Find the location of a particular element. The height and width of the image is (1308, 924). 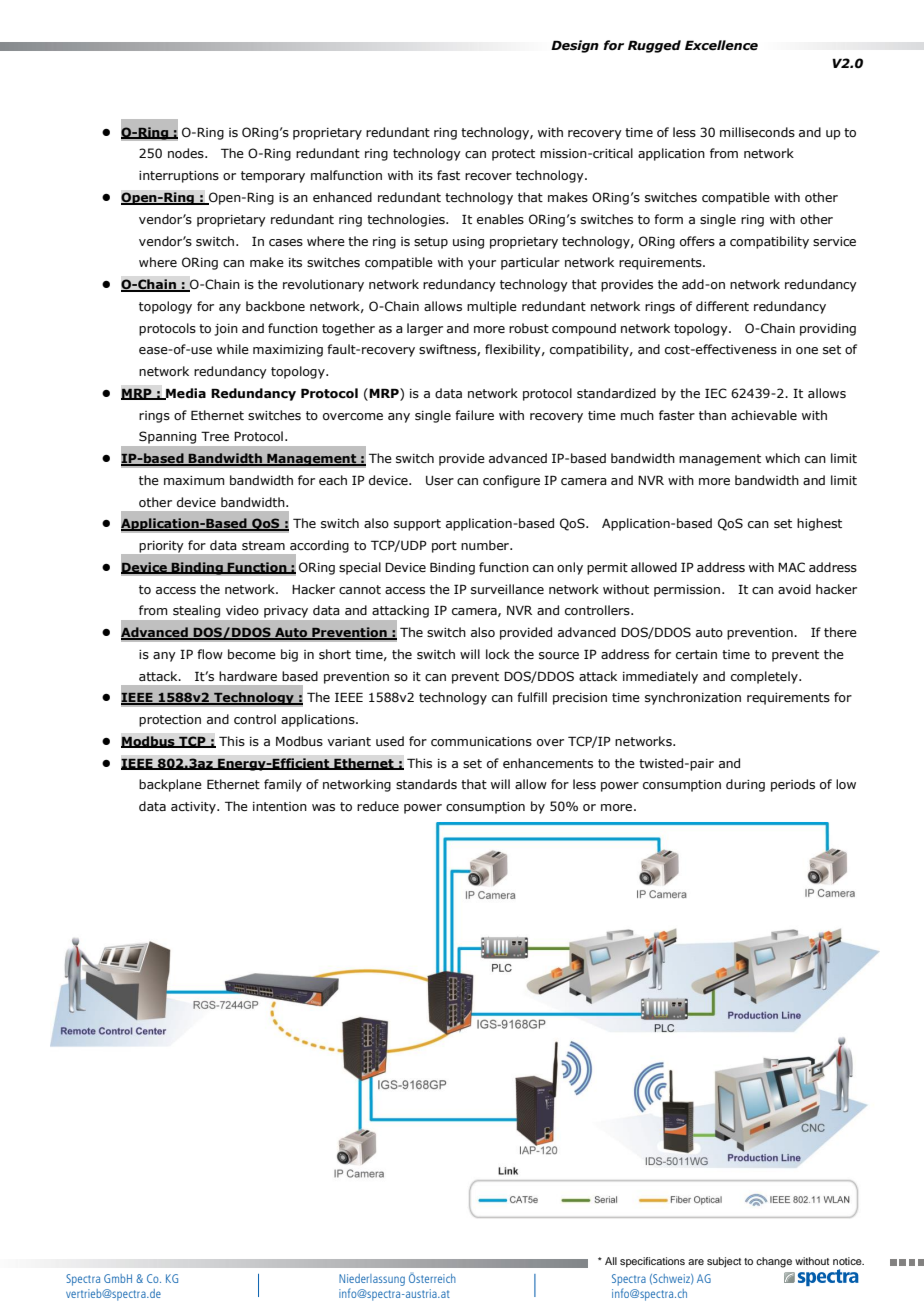

nodes is located at coordinates (187, 153).
